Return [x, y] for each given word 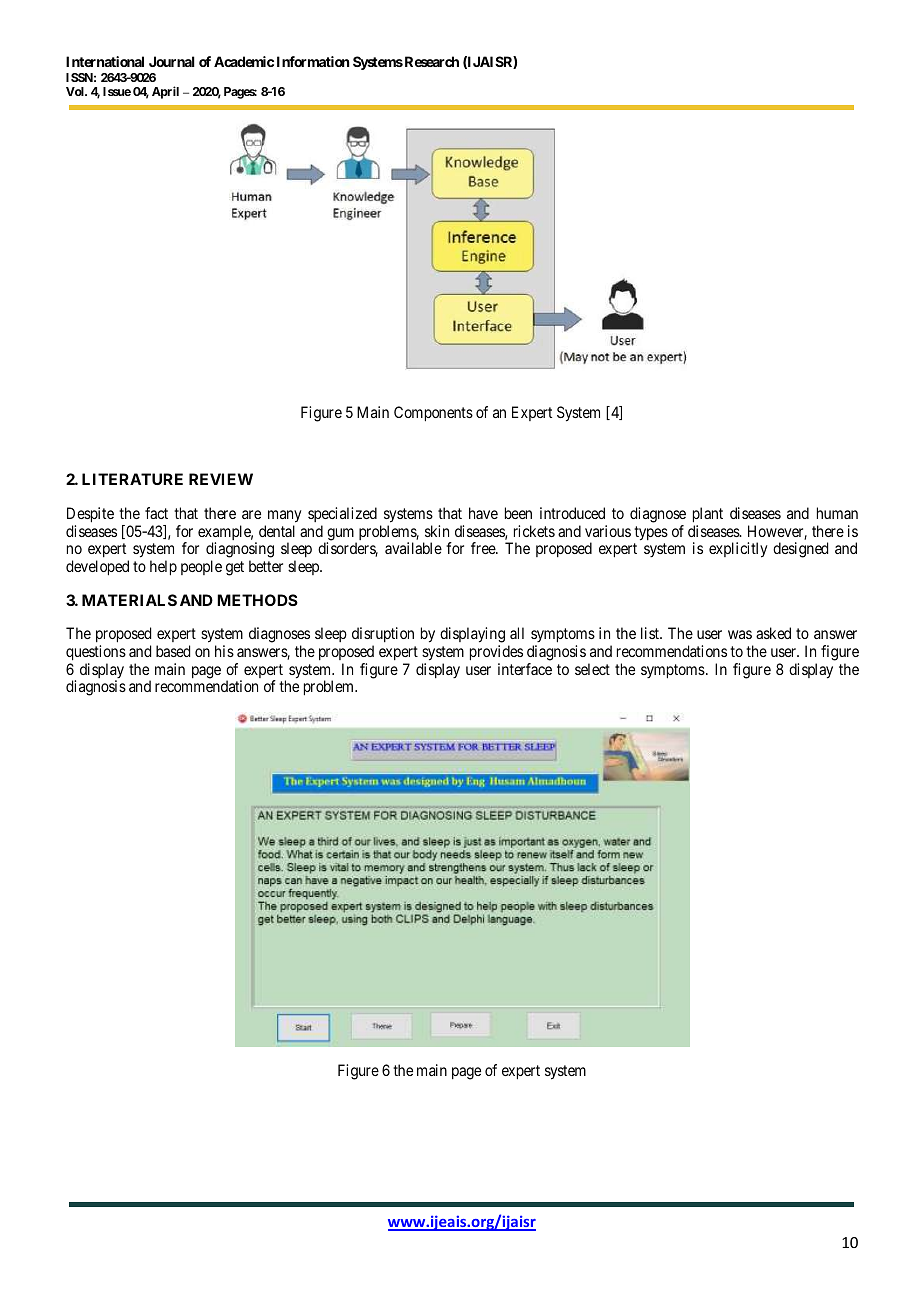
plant [708, 515]
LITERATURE [132, 479]
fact [156, 513]
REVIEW [221, 479]
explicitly [738, 550]
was [740, 634]
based [173, 651]
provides [496, 653]
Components [433, 414]
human [837, 513]
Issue [117, 91]
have [483, 513]
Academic [244, 61]
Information [313, 61]
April [165, 92]
